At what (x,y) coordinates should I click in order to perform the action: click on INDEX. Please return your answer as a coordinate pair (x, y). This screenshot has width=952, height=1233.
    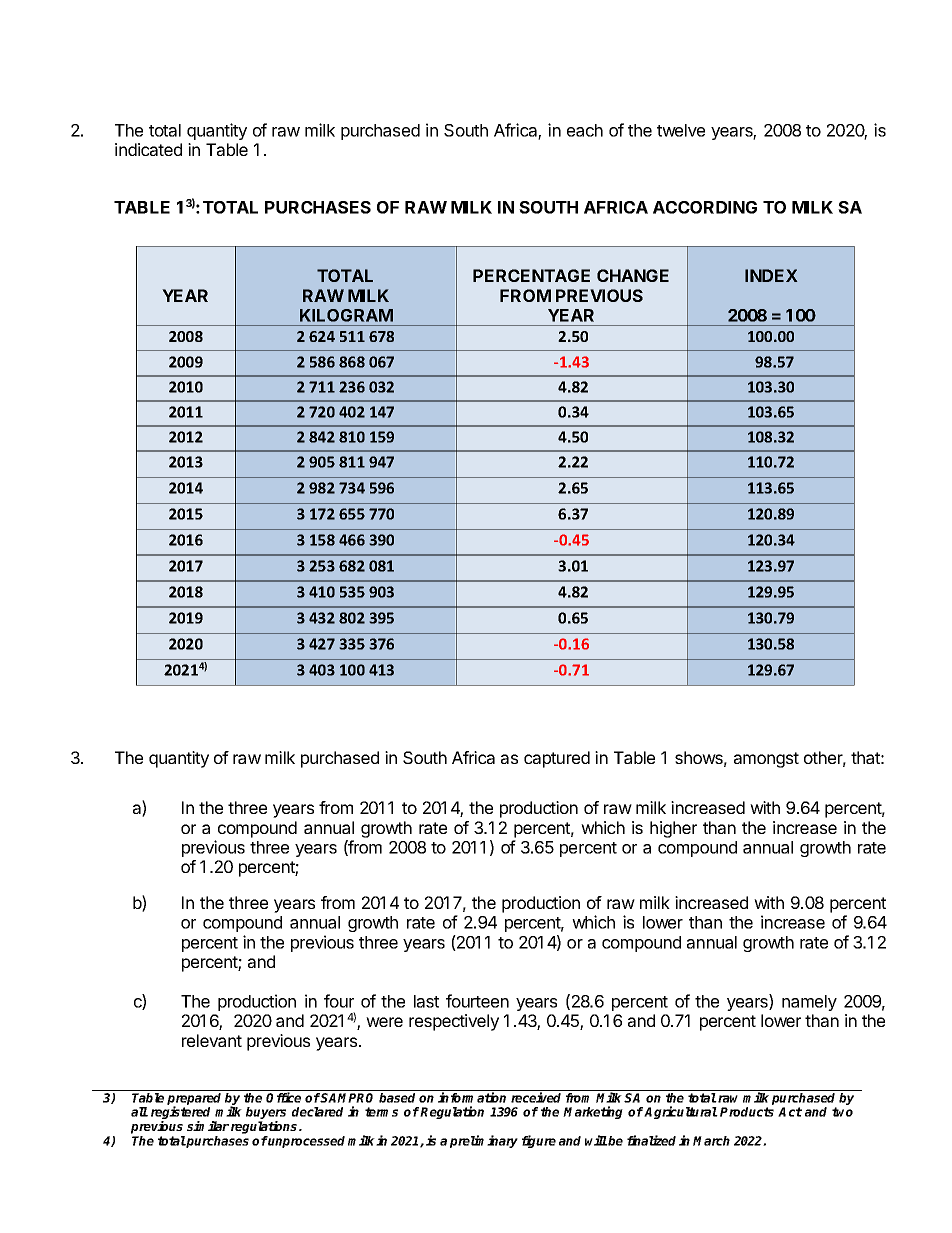
    Looking at the image, I should click on (771, 275).
